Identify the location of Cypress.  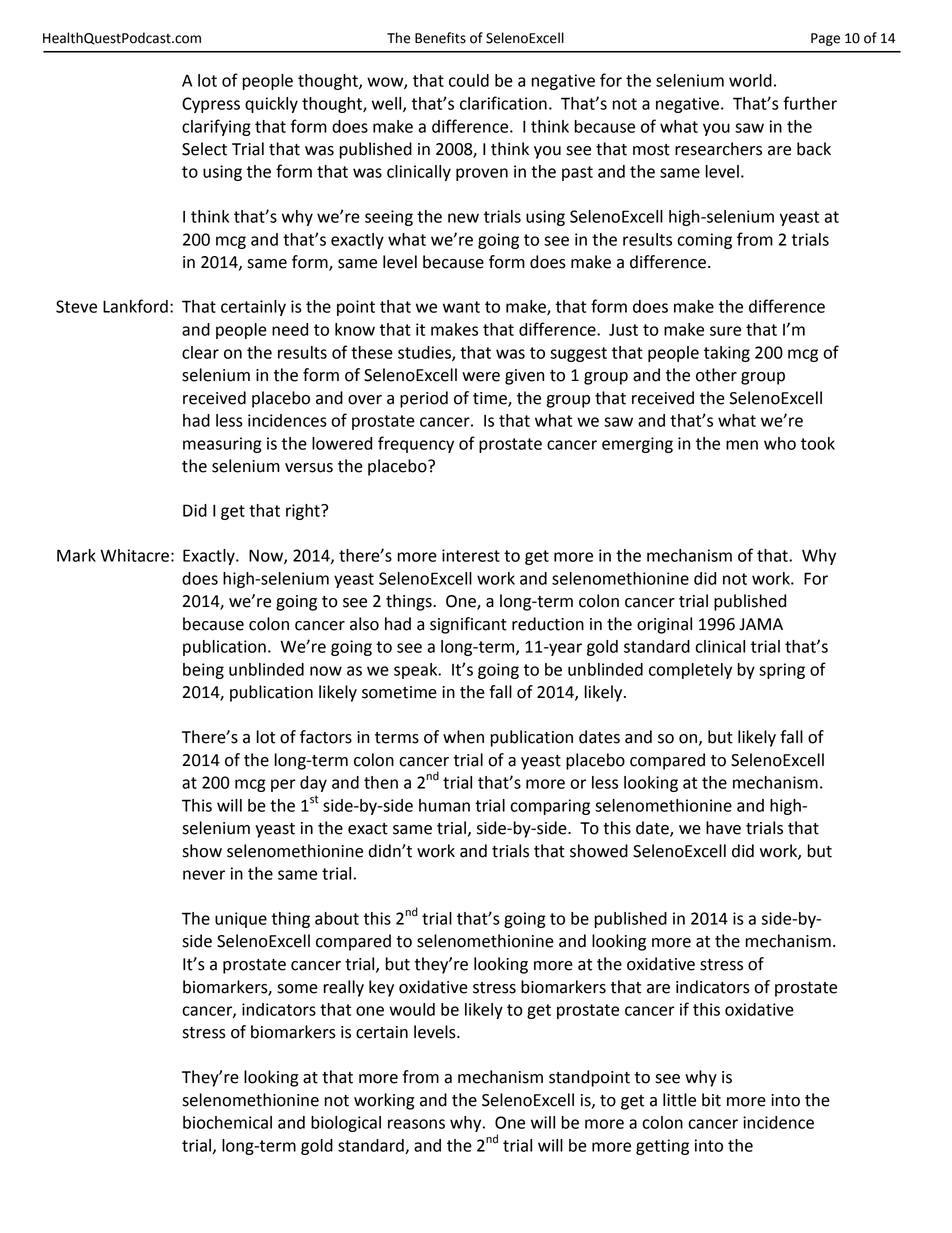
(211, 105).
